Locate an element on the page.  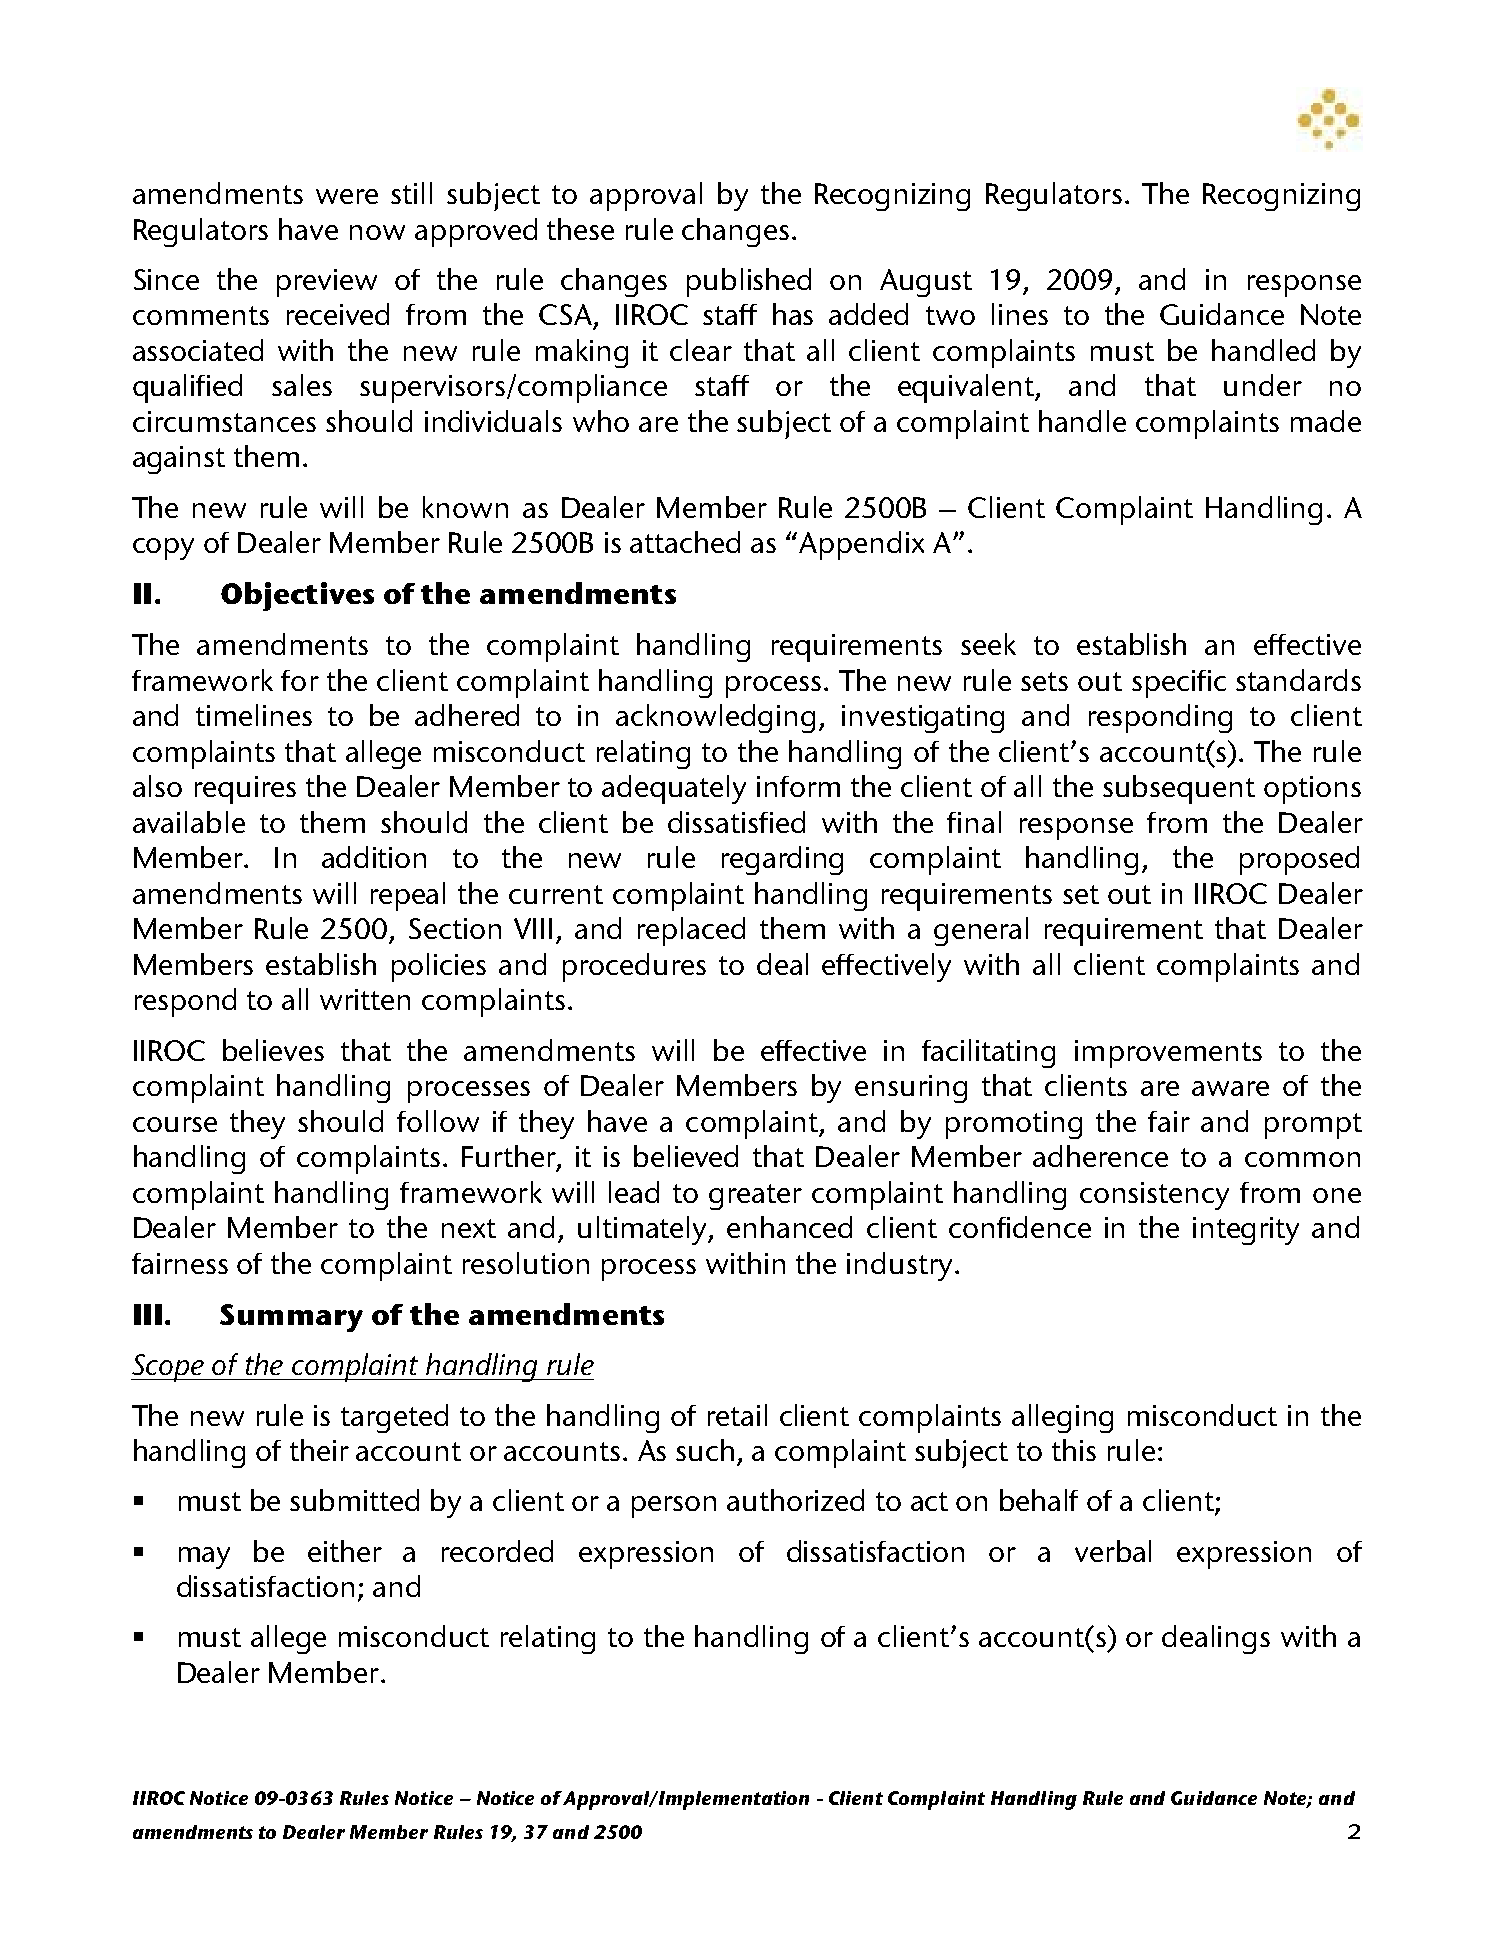
authorized is located at coordinates (795, 1500).
